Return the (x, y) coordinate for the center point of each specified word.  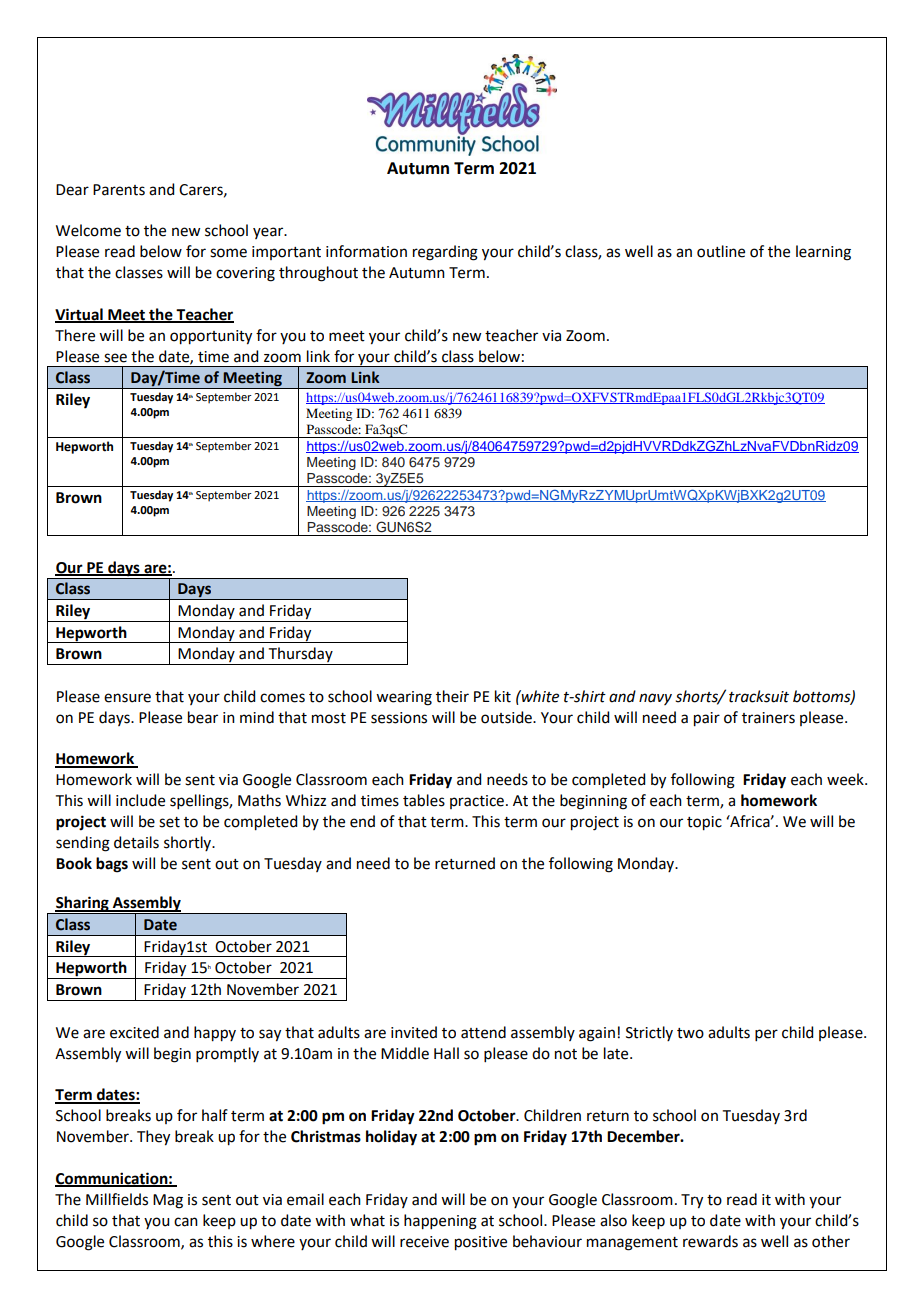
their (452, 696)
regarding (445, 253)
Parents (119, 190)
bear (203, 717)
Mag (168, 1201)
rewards (710, 1241)
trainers (768, 718)
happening (440, 1222)
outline (721, 251)
